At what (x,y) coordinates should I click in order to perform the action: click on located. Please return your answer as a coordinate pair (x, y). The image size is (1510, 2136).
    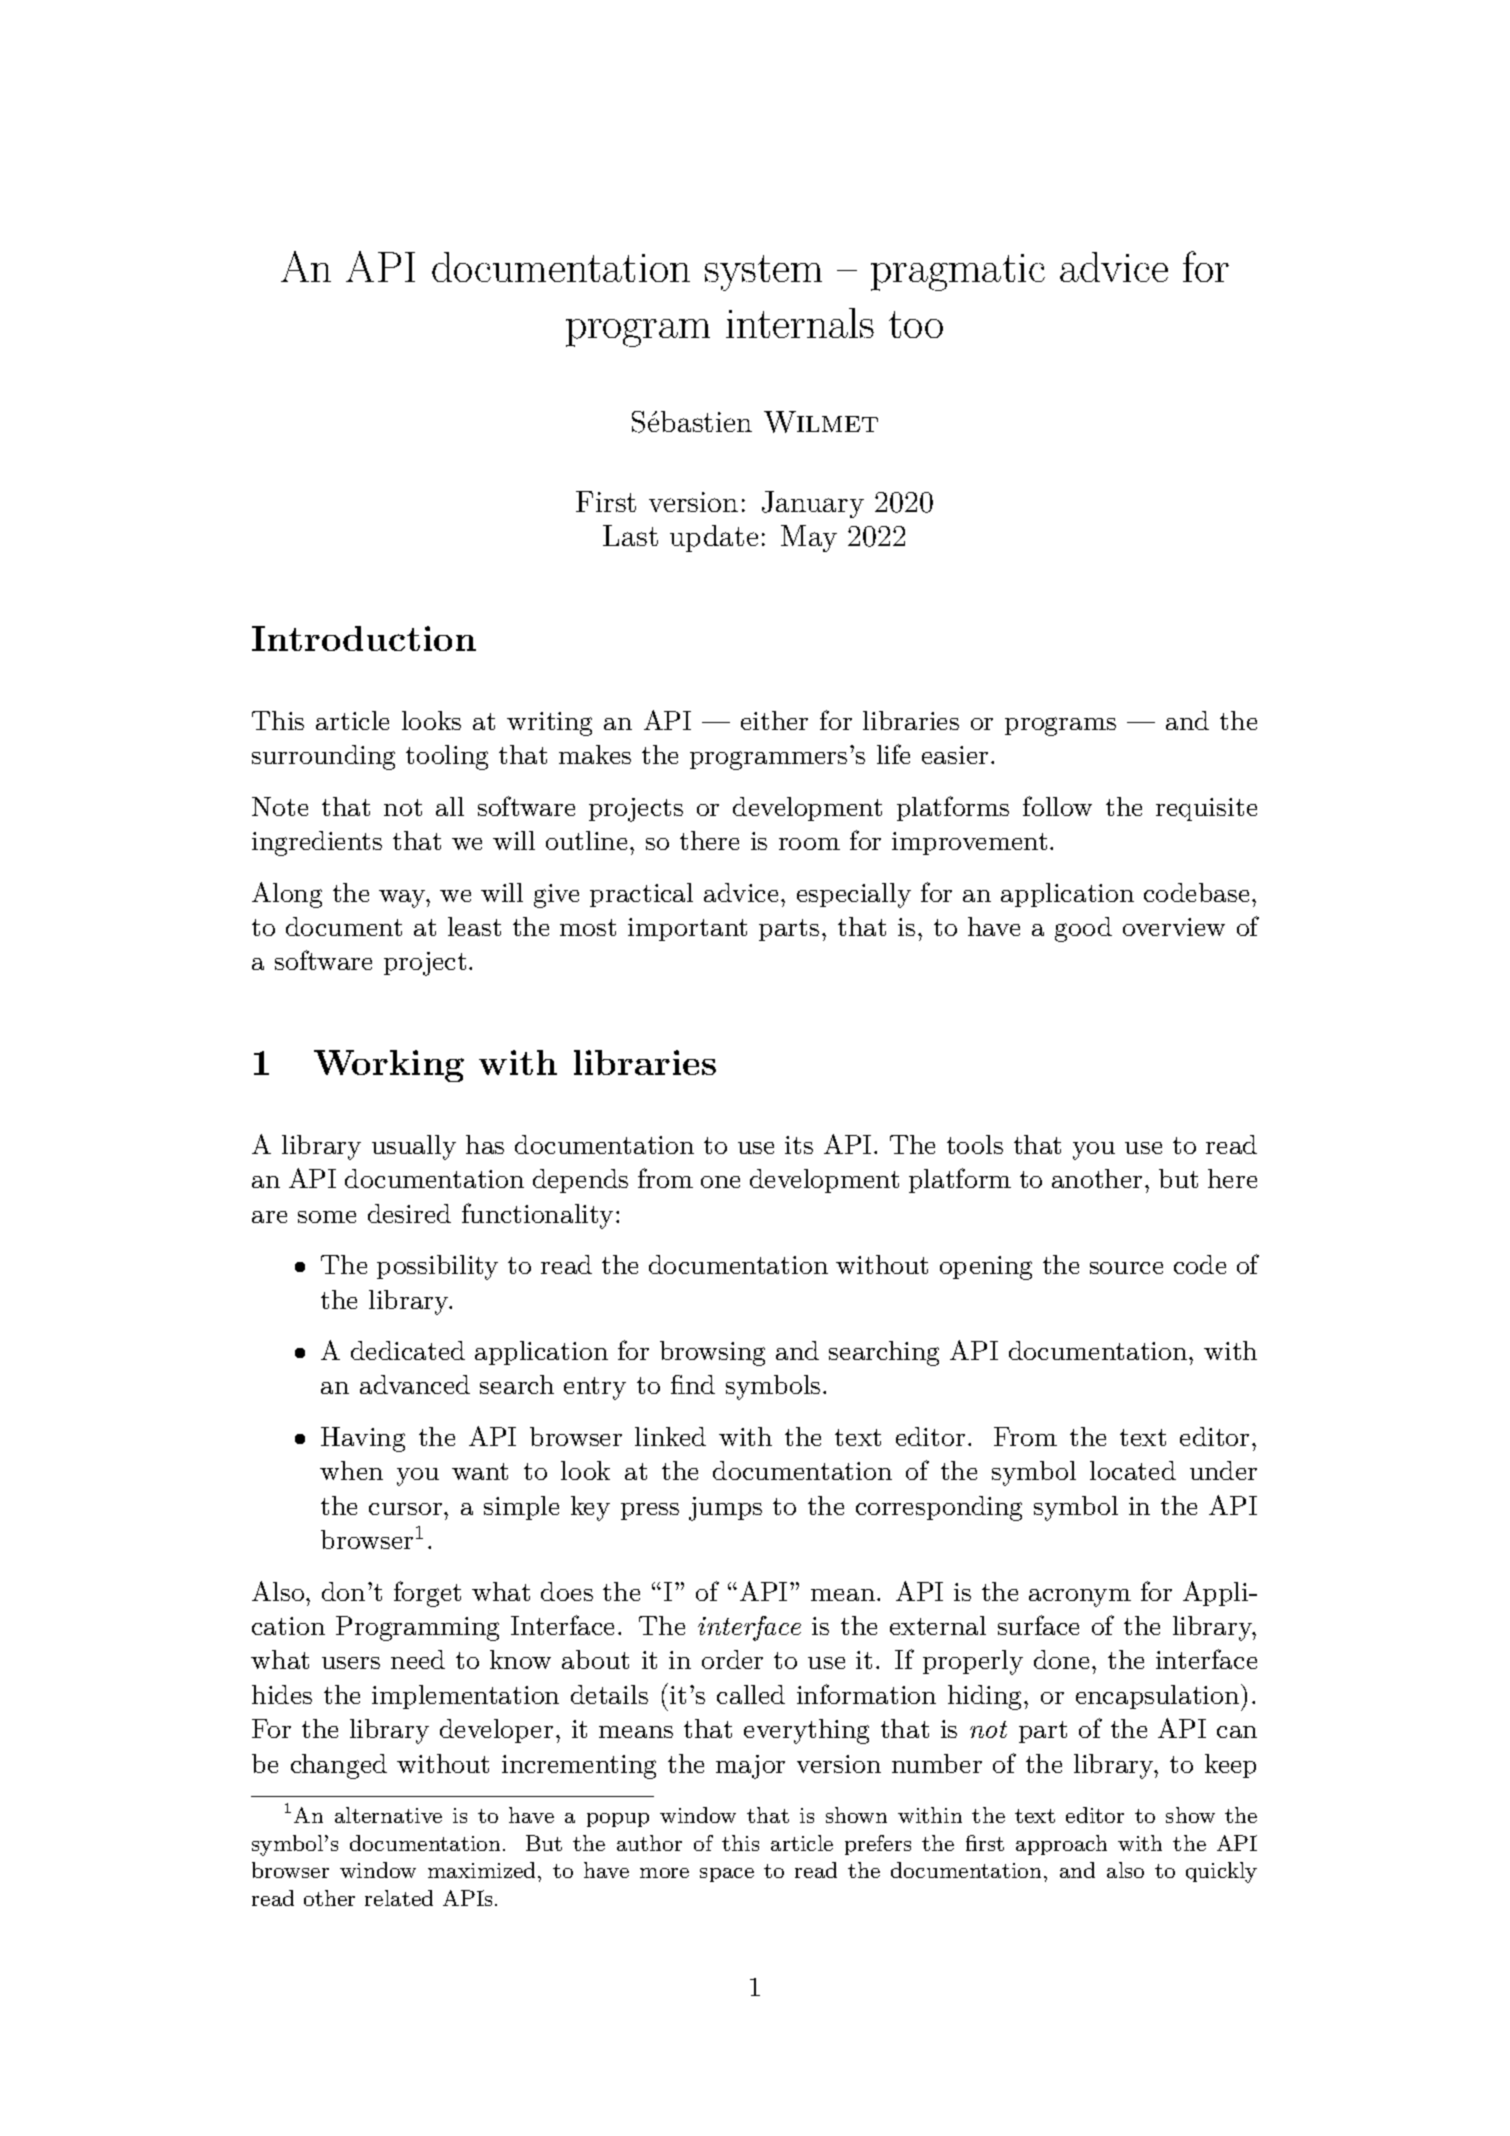
    Looking at the image, I should click on (1133, 1470).
